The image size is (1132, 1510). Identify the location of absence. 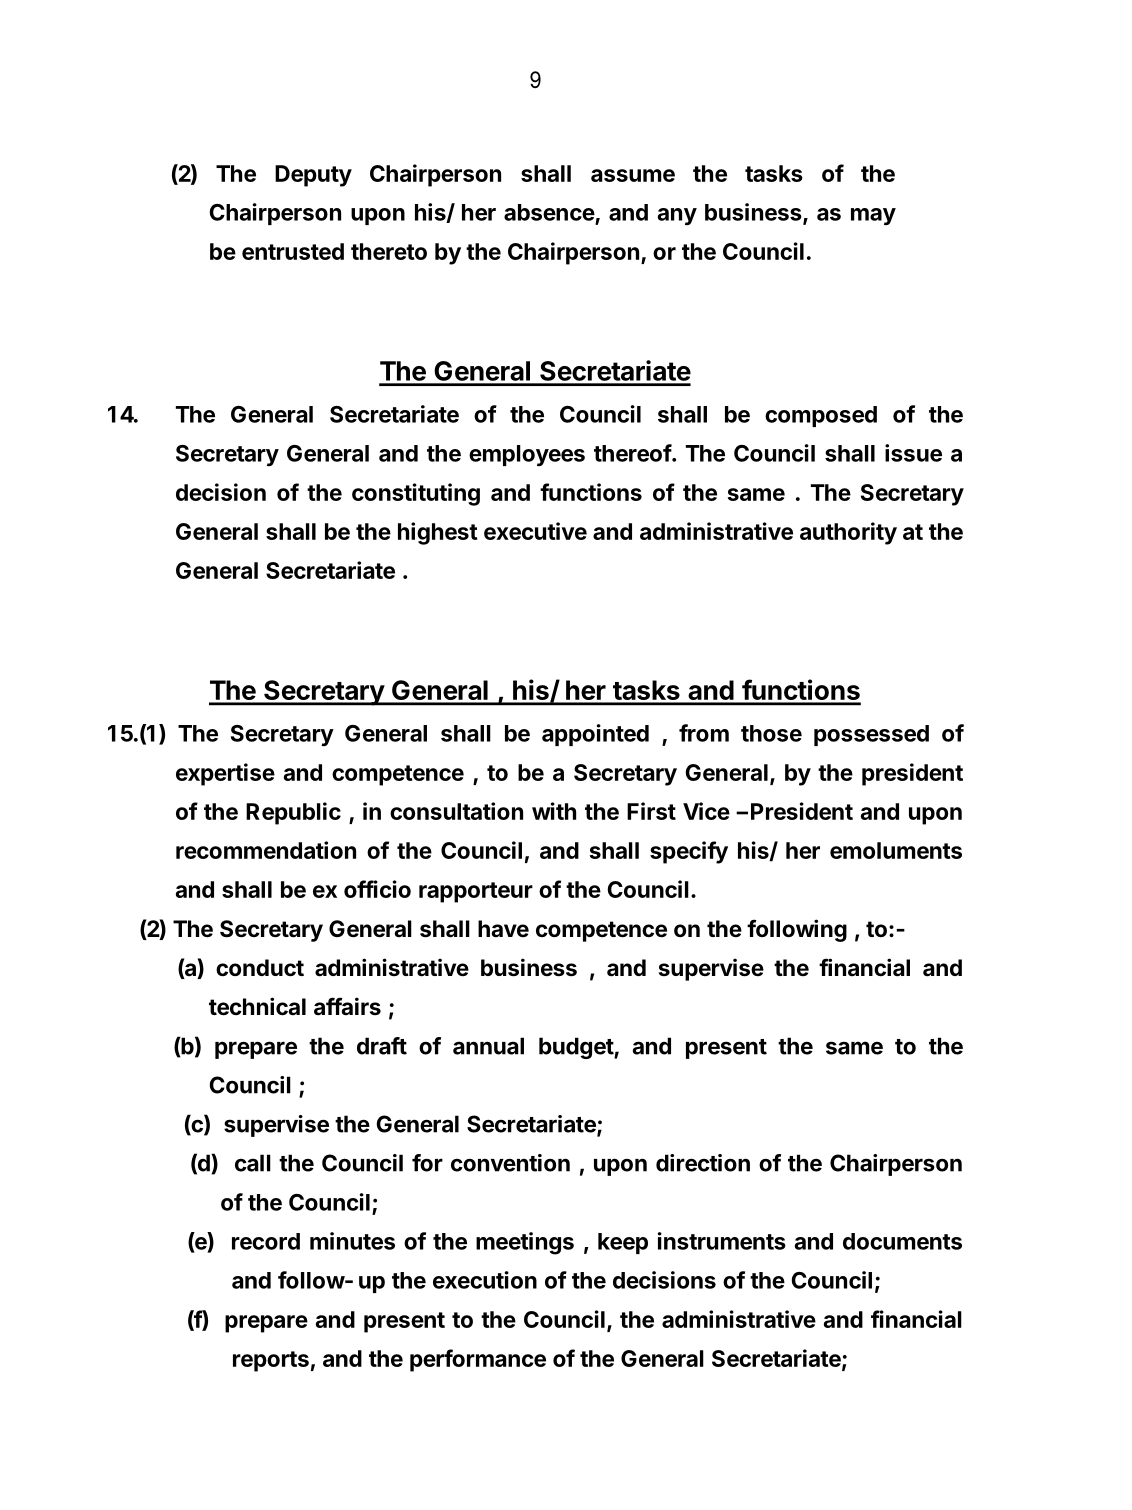
(549, 212).
